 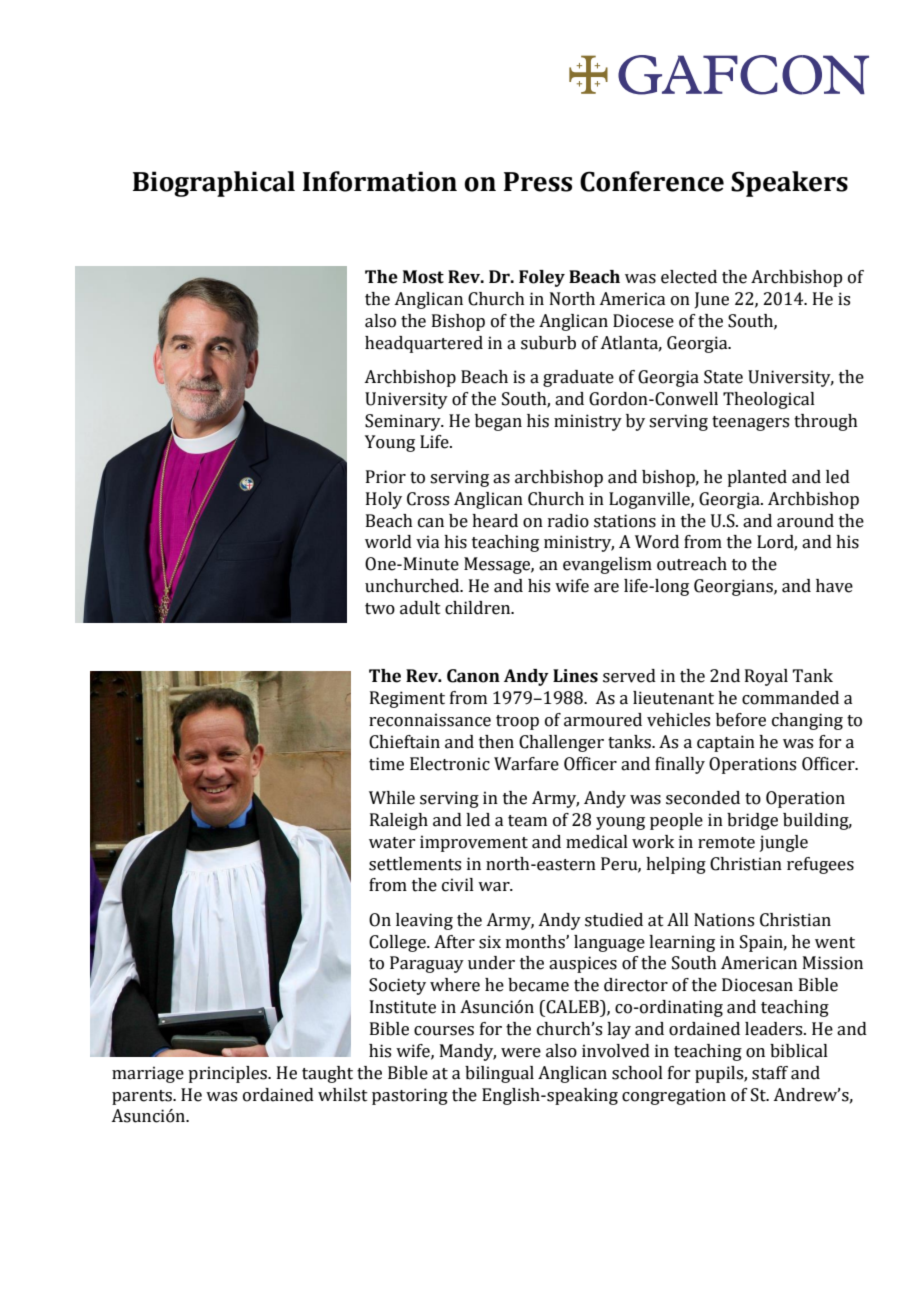 I want to click on staff, so click(x=770, y=1073).
